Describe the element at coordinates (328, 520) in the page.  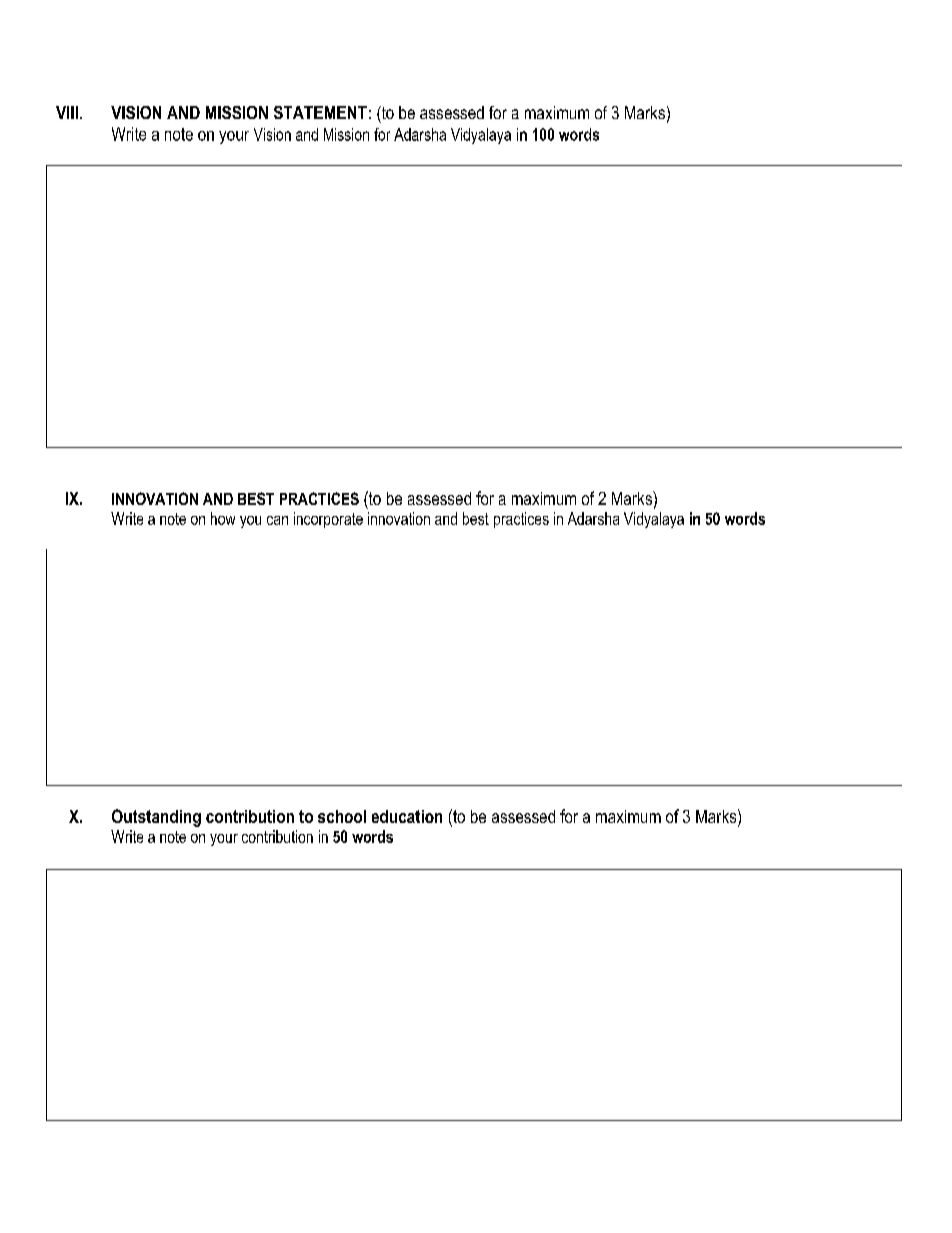
I see `incorporate` at that location.
